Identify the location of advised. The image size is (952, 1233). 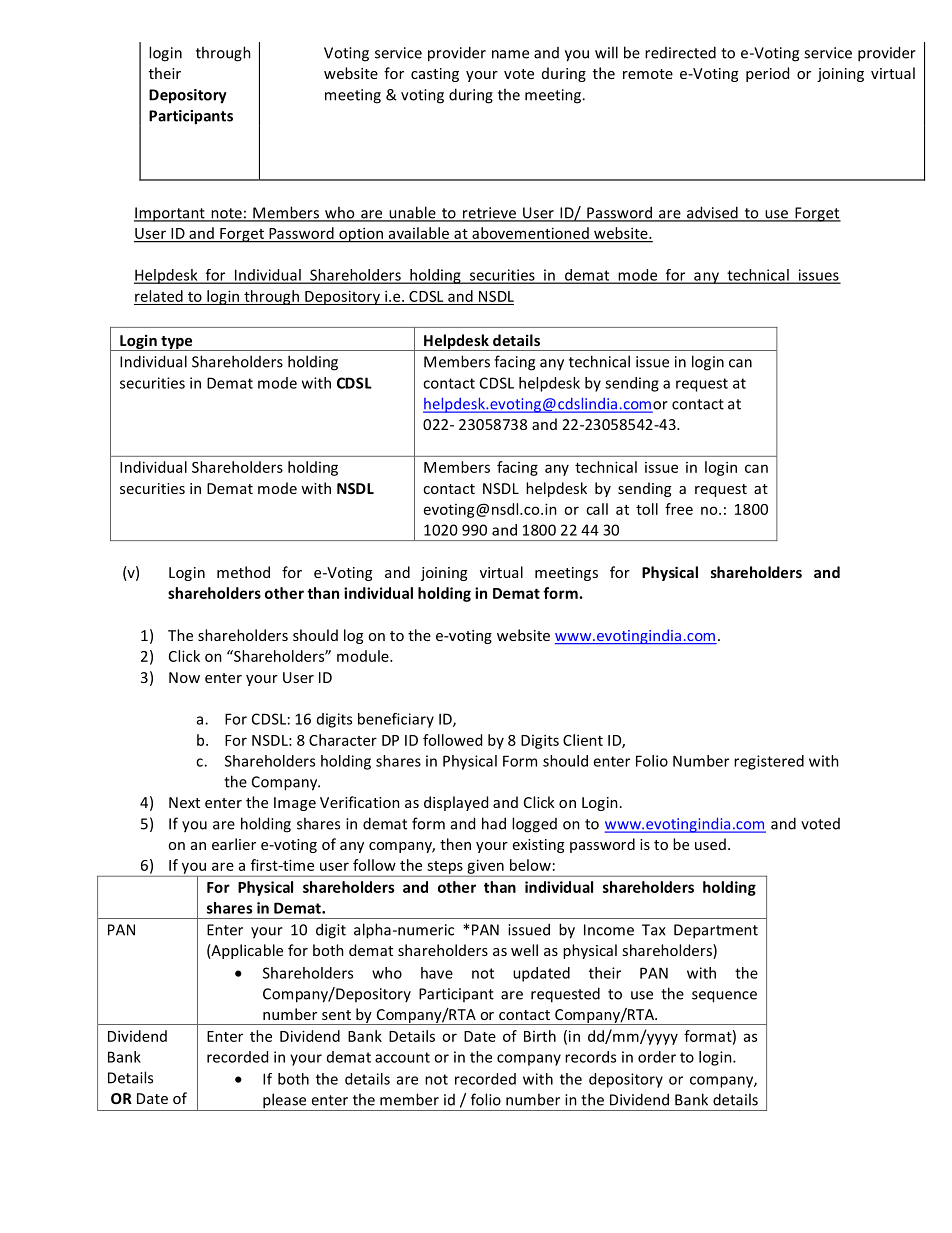
(712, 213).
